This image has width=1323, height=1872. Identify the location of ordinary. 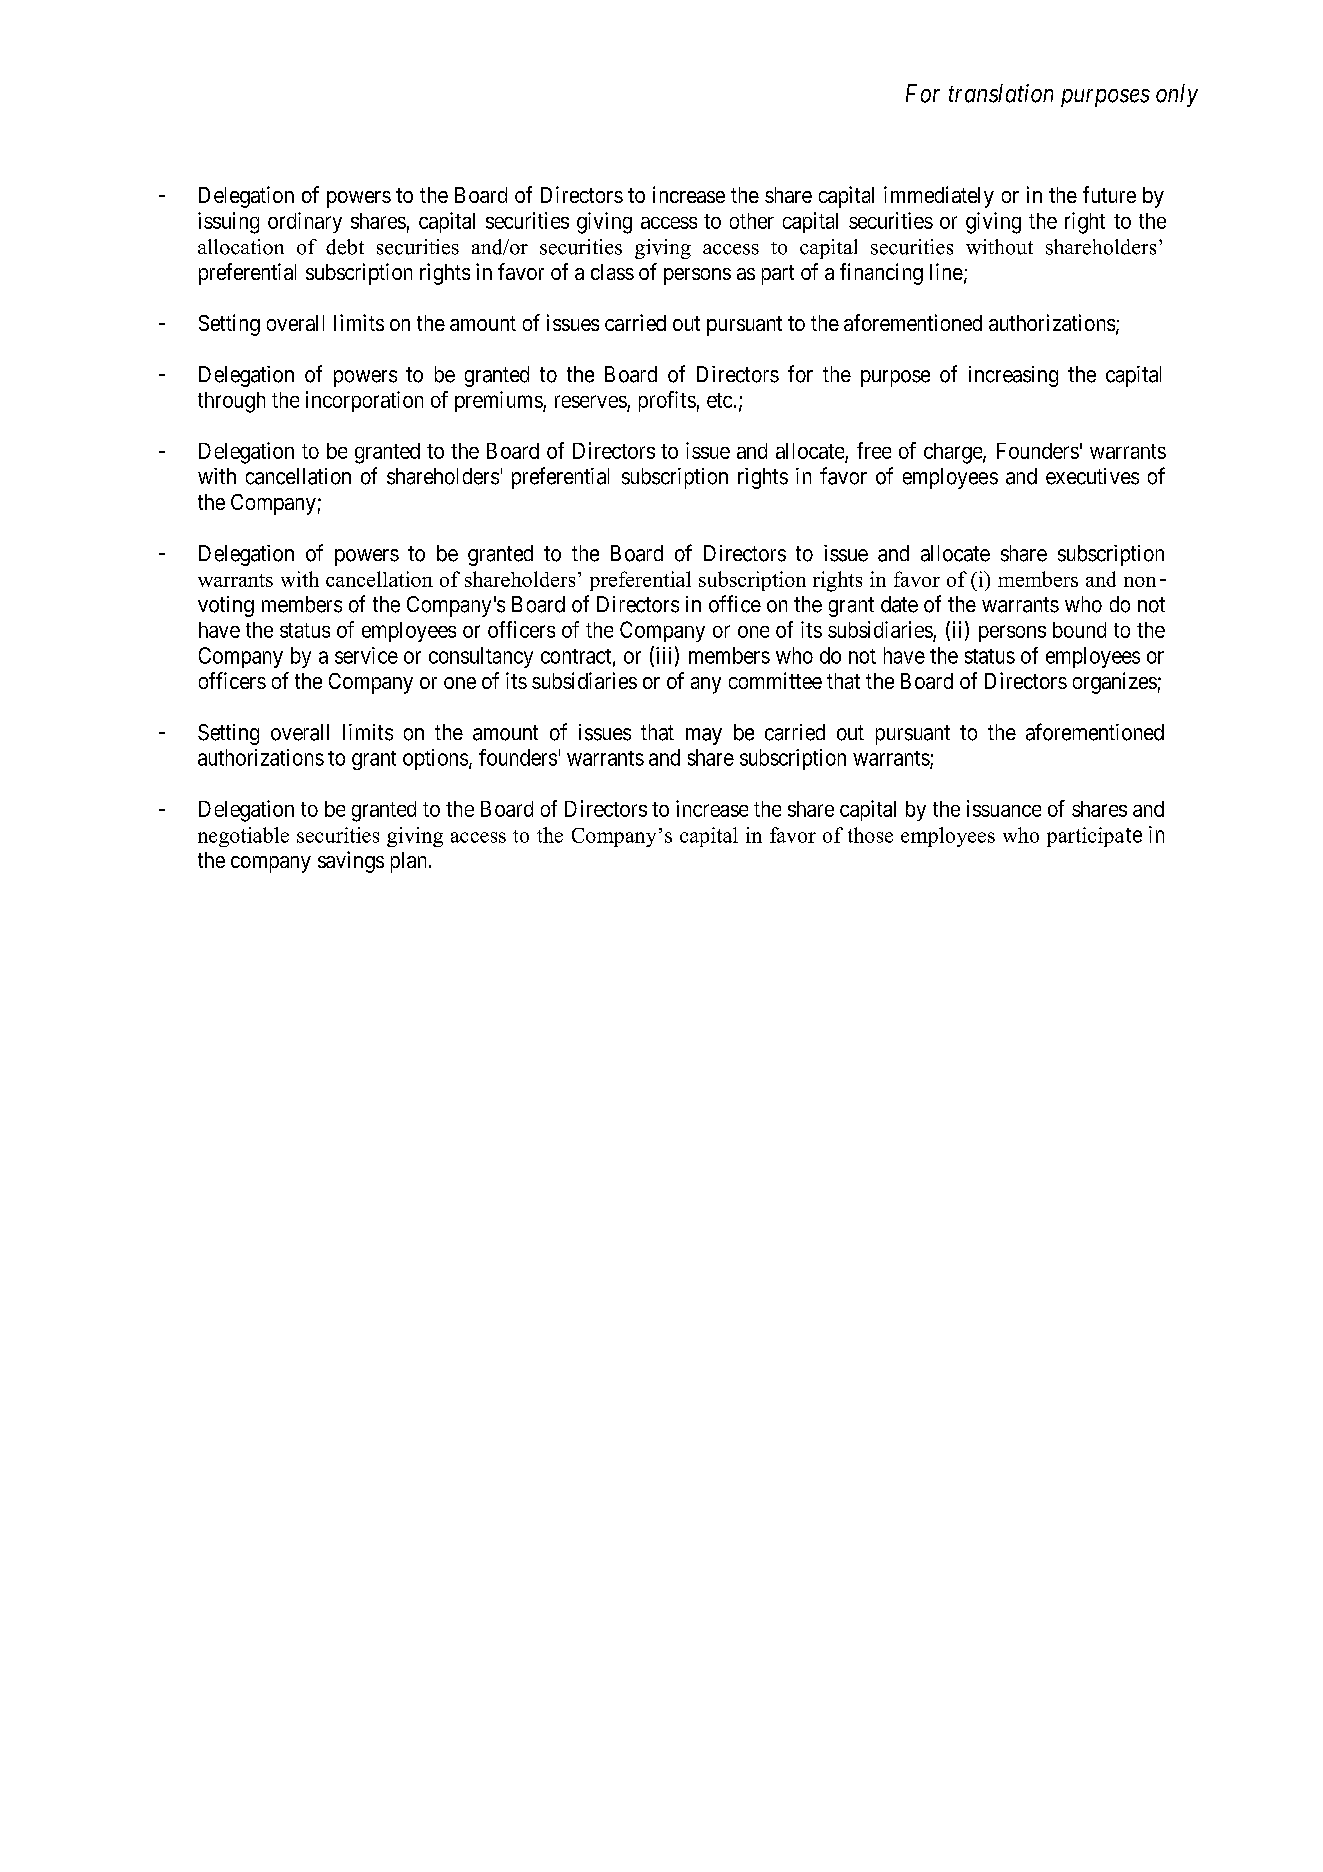
(305, 222).
